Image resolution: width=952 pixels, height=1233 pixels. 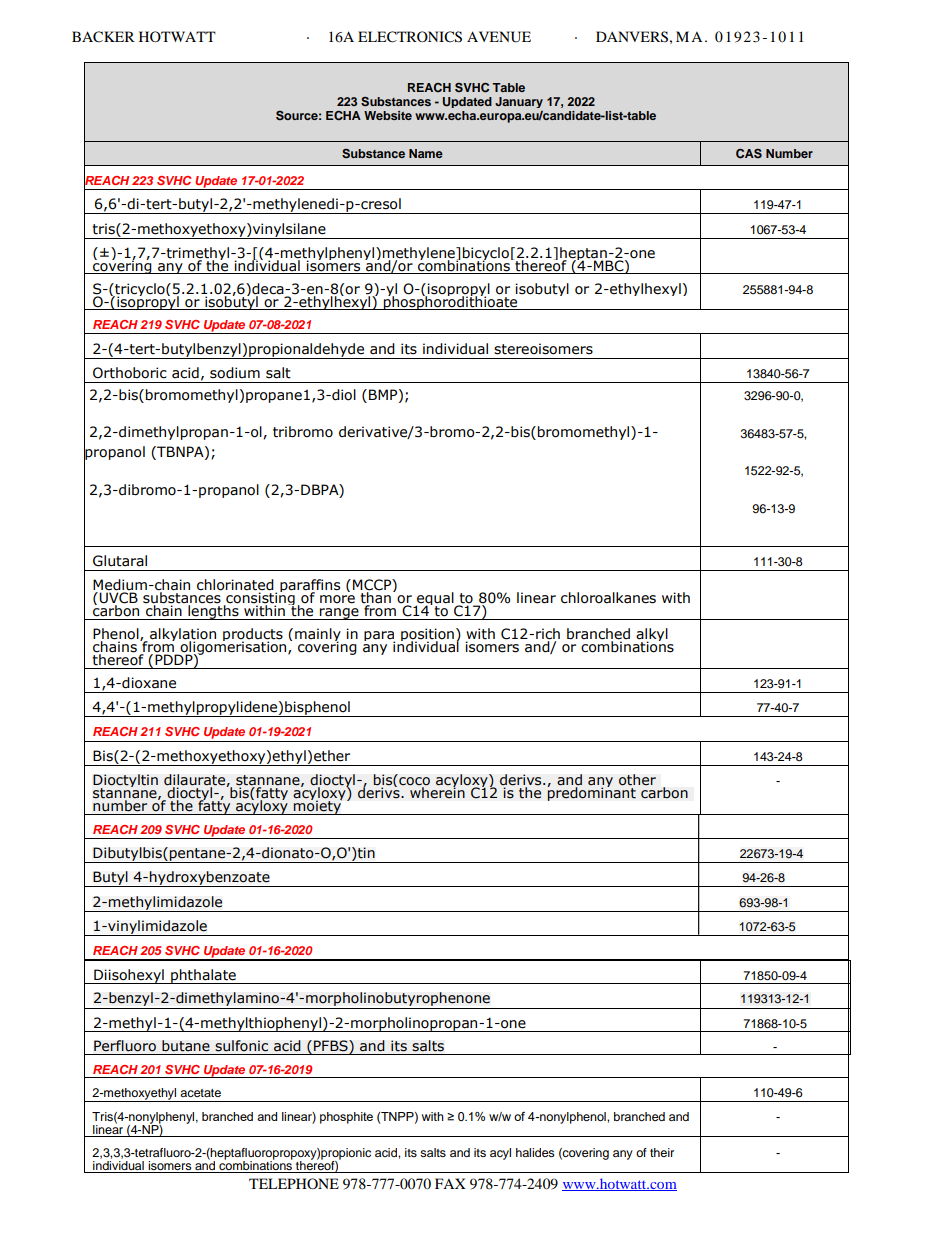 I want to click on CAS, so click(x=749, y=154).
